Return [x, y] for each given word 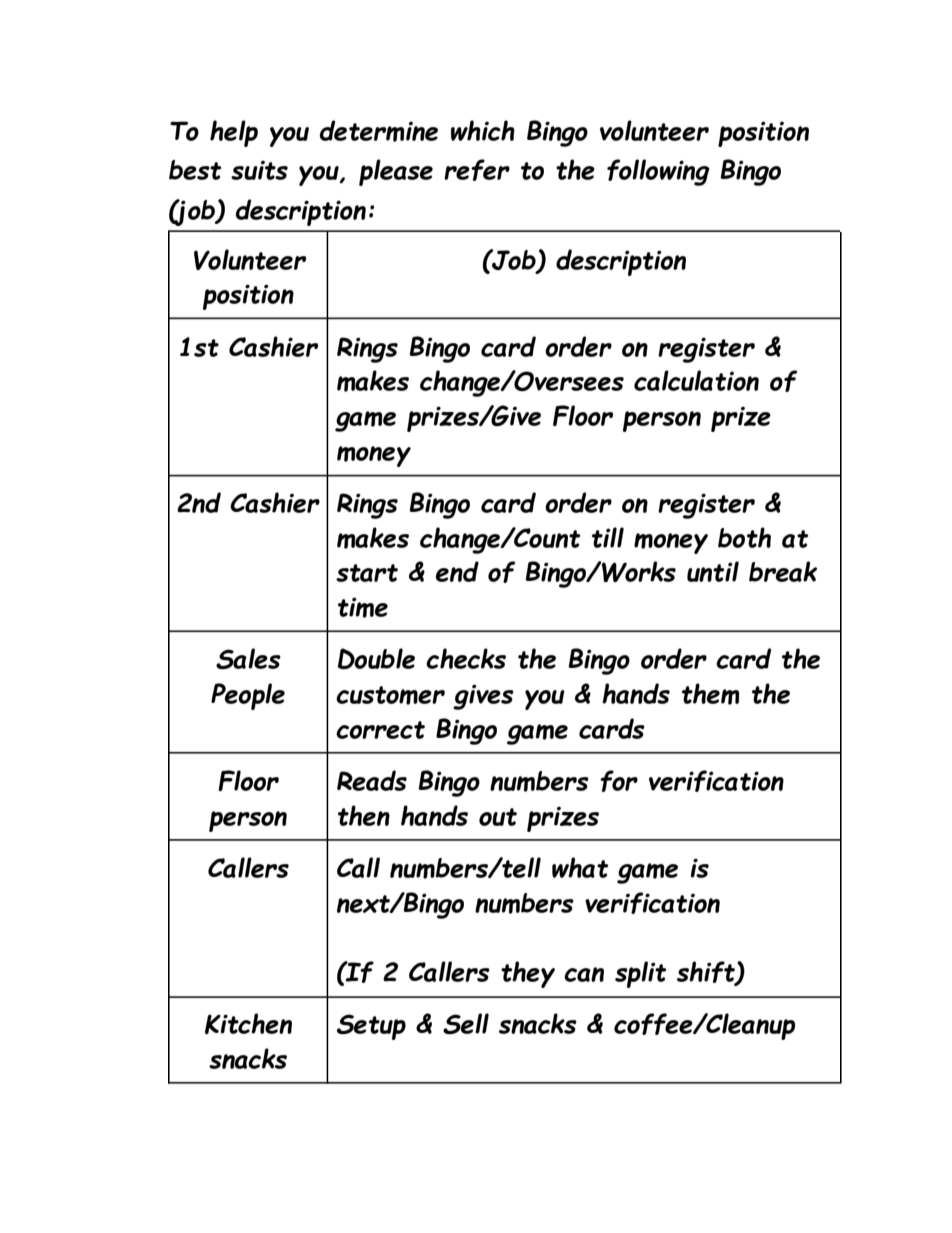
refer [477, 170]
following [658, 172]
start [367, 573]
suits [259, 170]
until [713, 571]
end [457, 571]
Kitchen [248, 1023]
